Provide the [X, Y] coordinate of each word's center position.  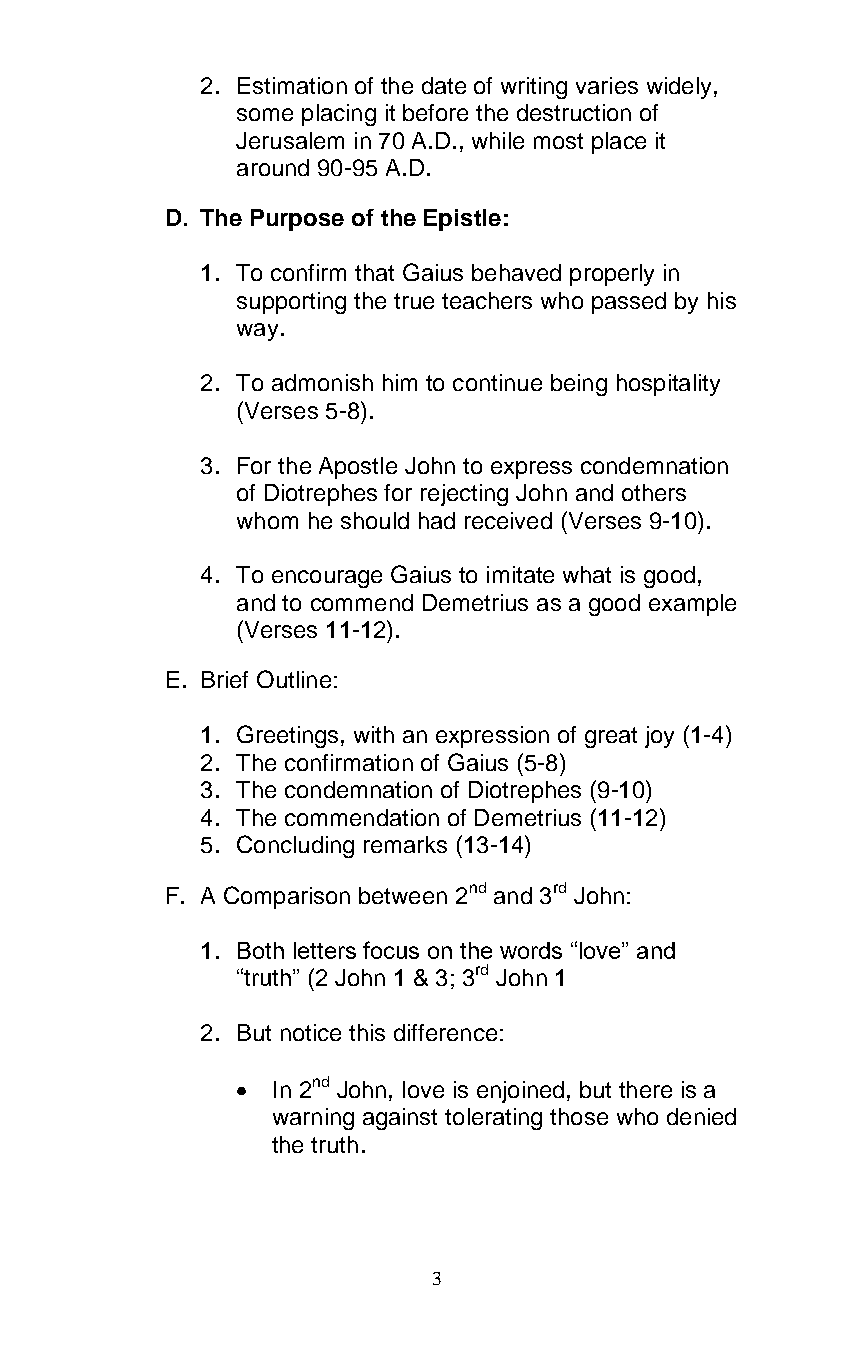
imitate [520, 574]
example [692, 605]
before [435, 112]
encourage [327, 579]
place [619, 143]
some [265, 114]
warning [313, 1119]
